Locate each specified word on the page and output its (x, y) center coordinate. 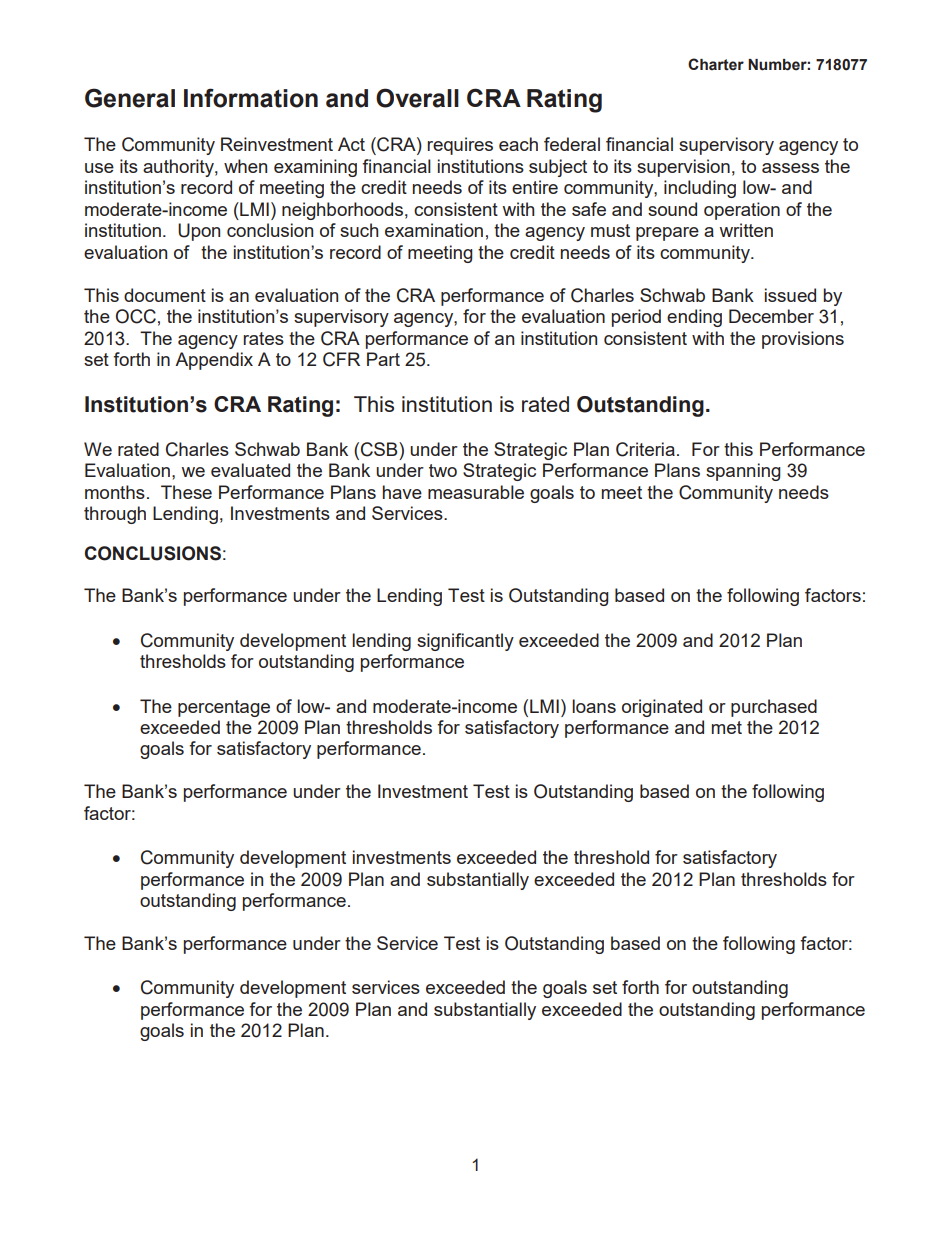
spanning (743, 472)
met (727, 727)
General (130, 98)
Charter (716, 64)
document (165, 295)
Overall (417, 98)
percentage (224, 708)
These (186, 492)
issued (790, 295)
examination (434, 230)
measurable (476, 492)
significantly (465, 642)
